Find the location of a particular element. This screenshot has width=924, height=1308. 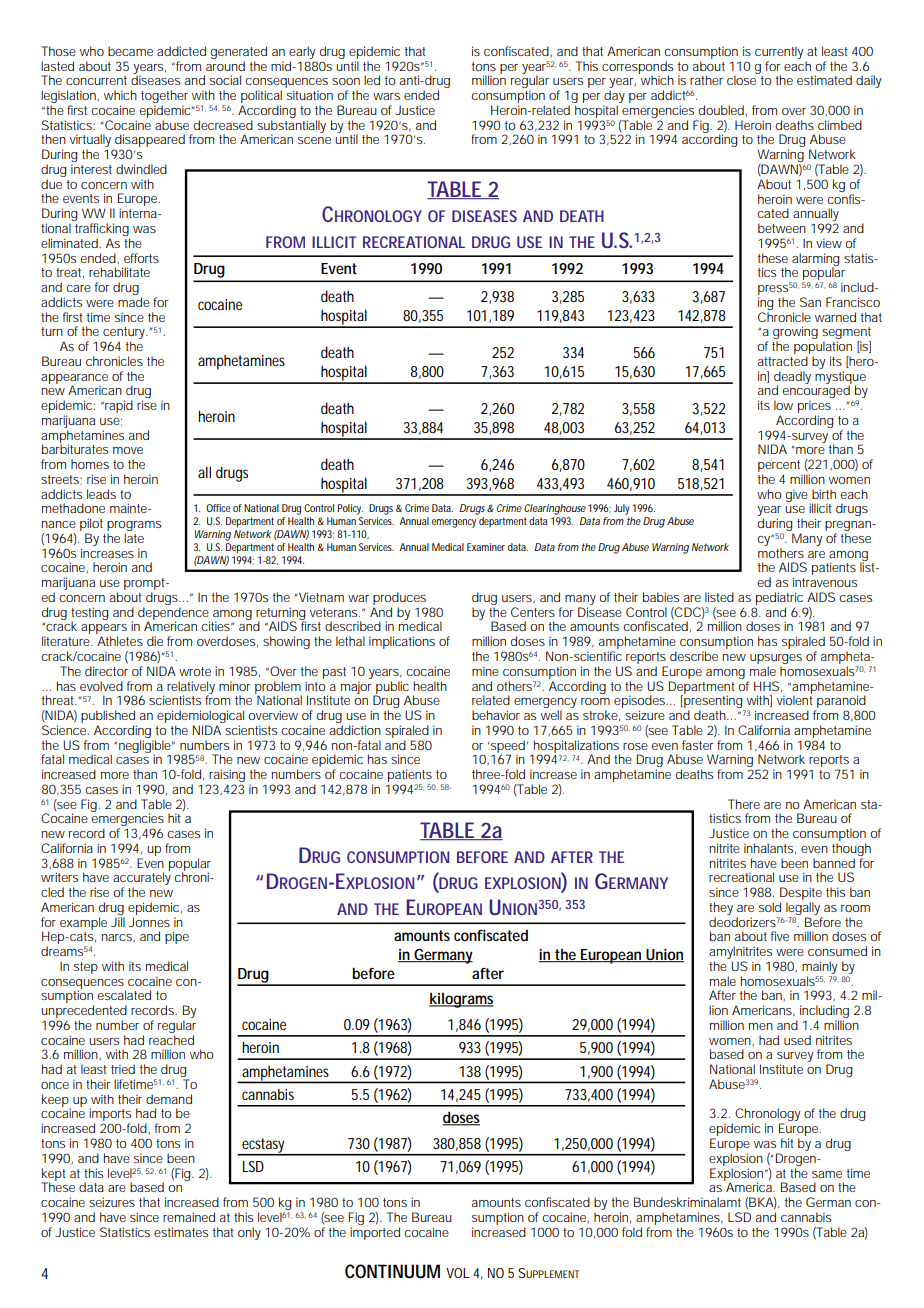

together is located at coordinates (164, 98).
